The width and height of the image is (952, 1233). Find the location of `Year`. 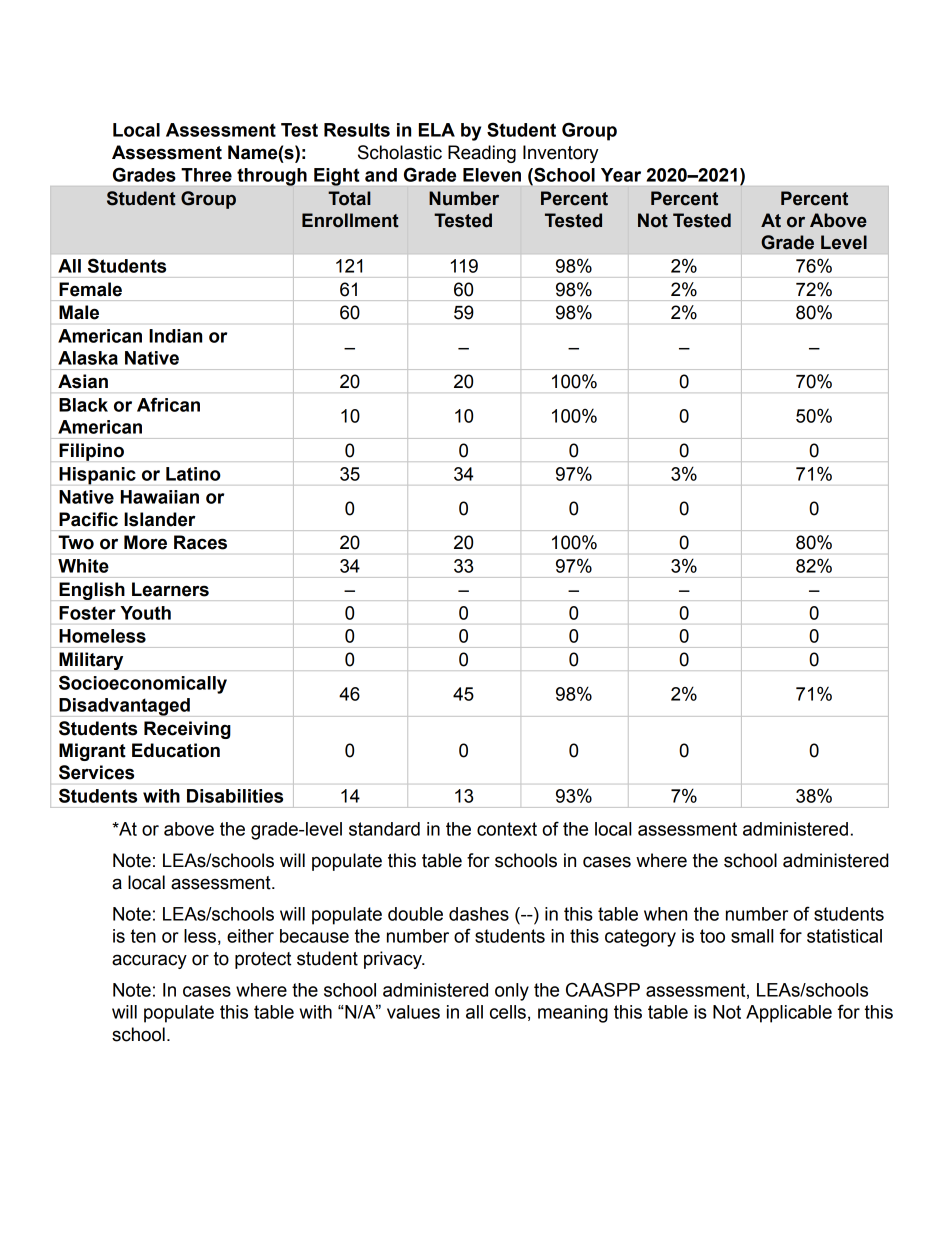

Year is located at coordinates (621, 175).
